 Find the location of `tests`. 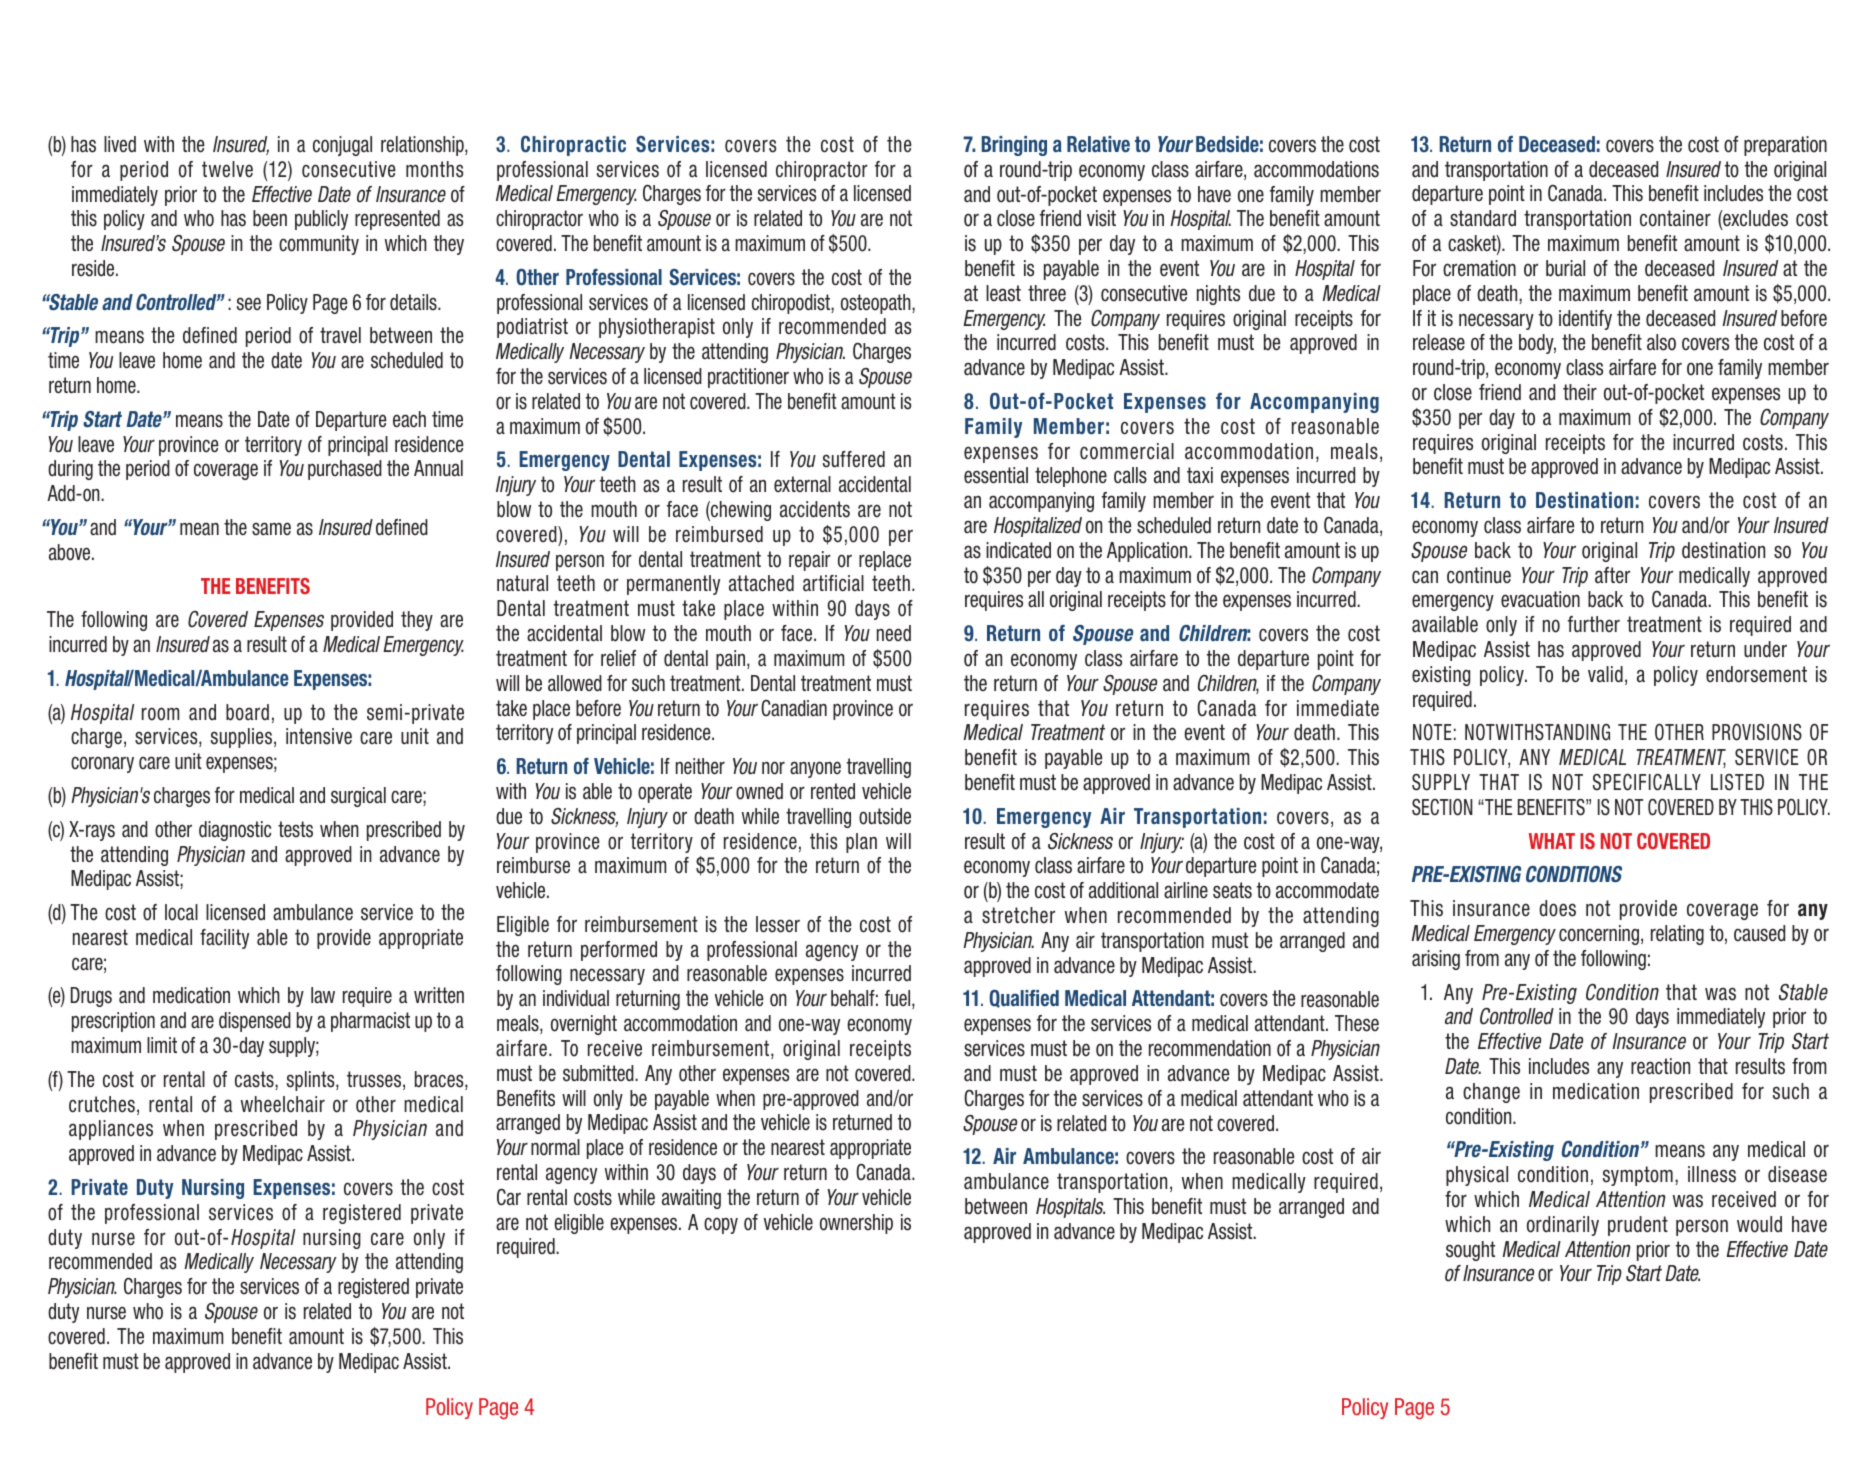

tests is located at coordinates (295, 829).
